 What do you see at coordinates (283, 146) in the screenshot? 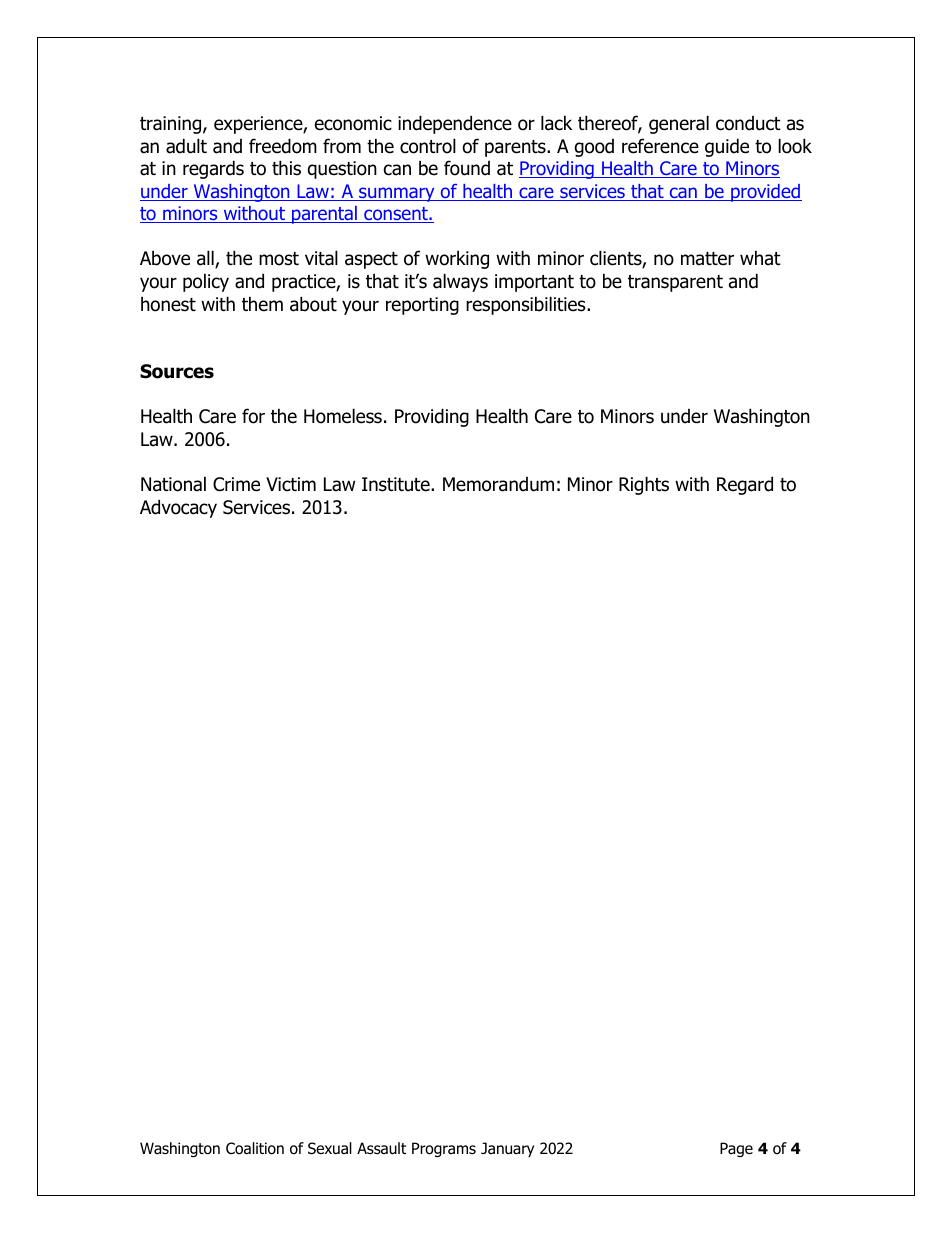
I see `freedom` at bounding box center [283, 146].
